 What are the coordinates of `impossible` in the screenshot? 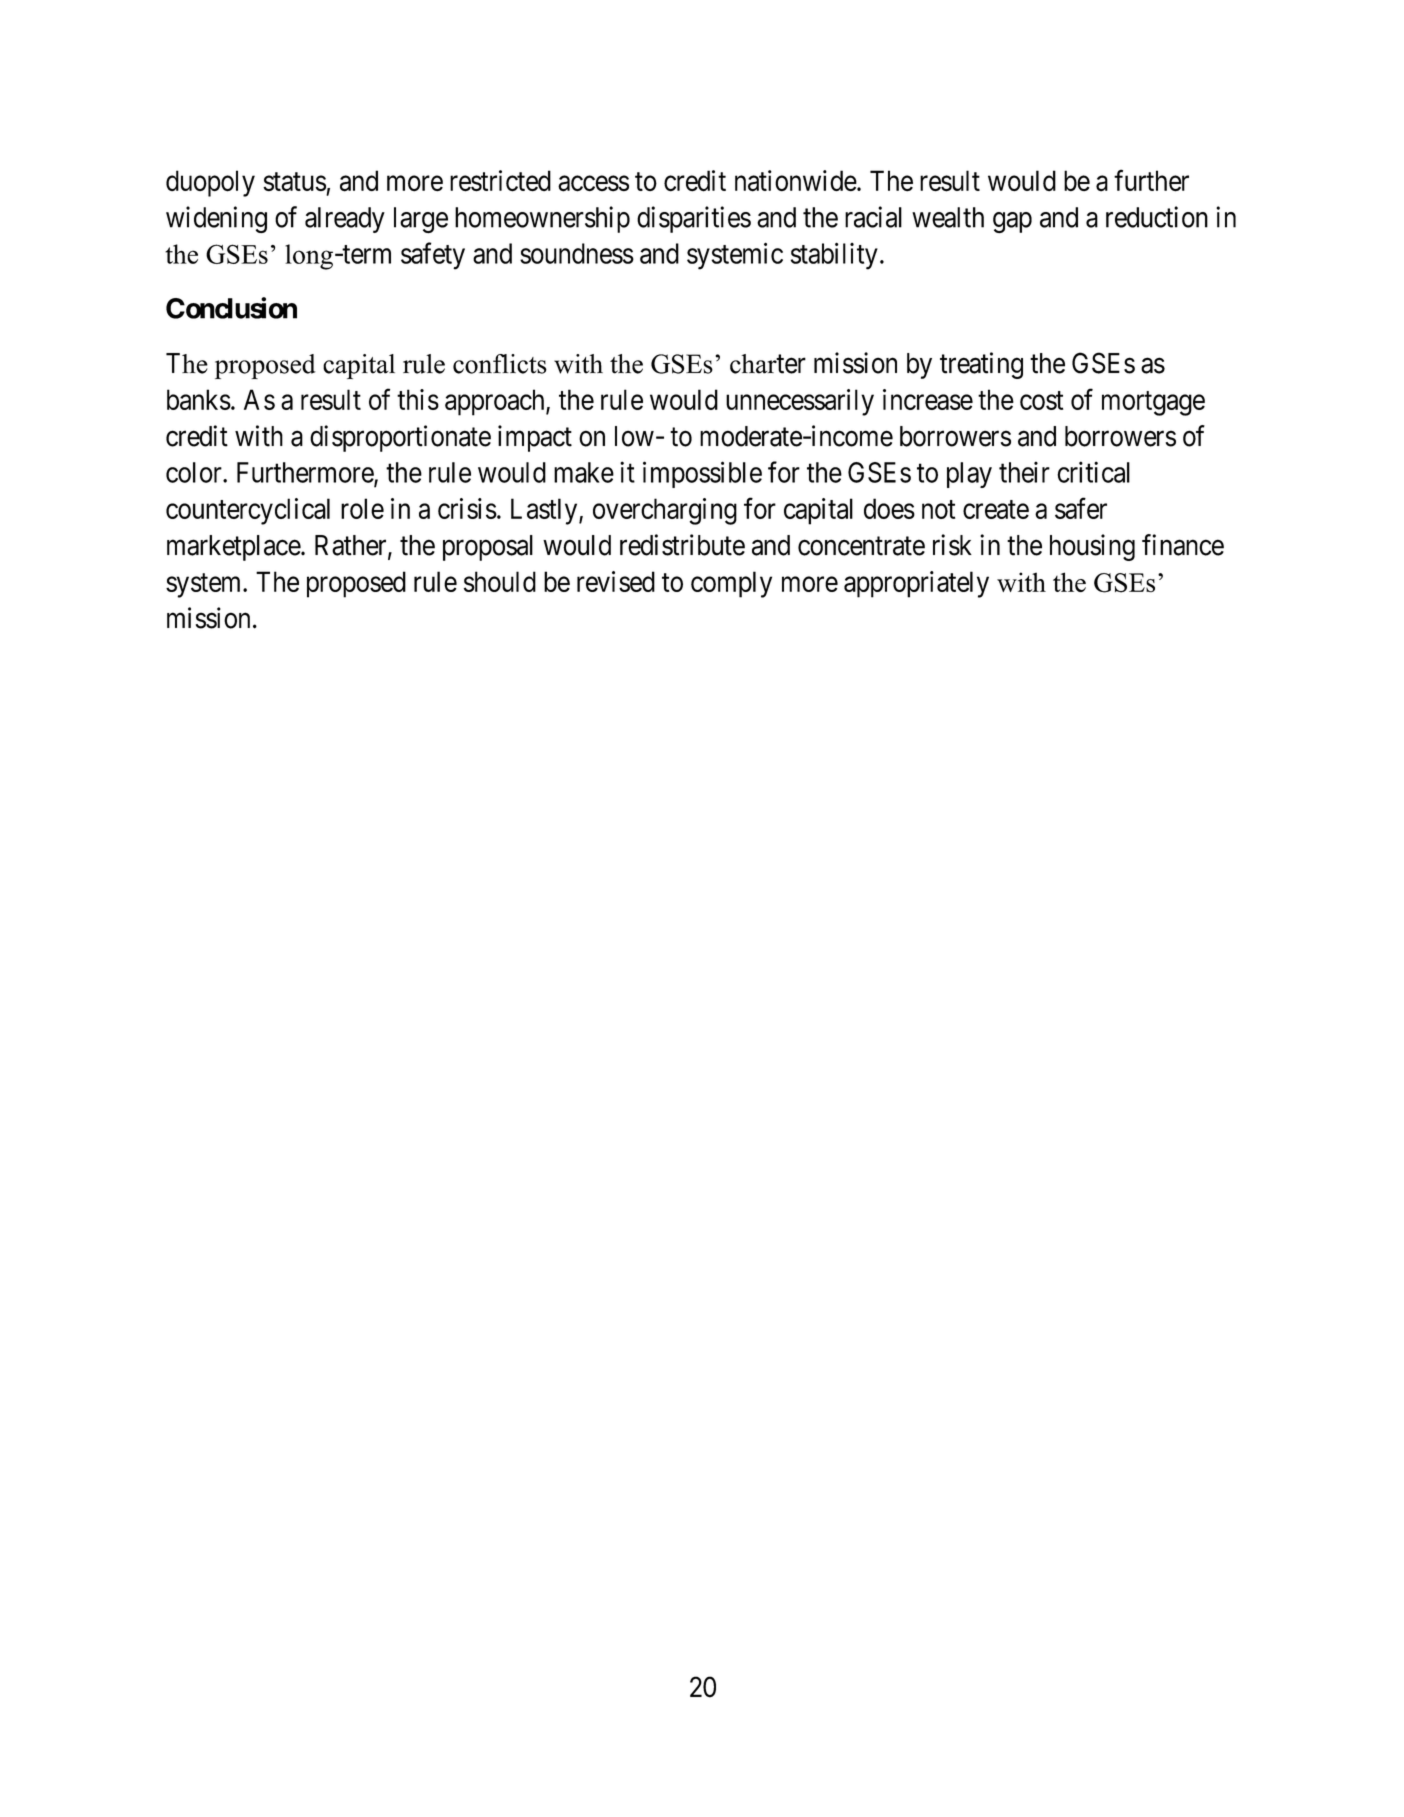 It's located at (702, 474).
